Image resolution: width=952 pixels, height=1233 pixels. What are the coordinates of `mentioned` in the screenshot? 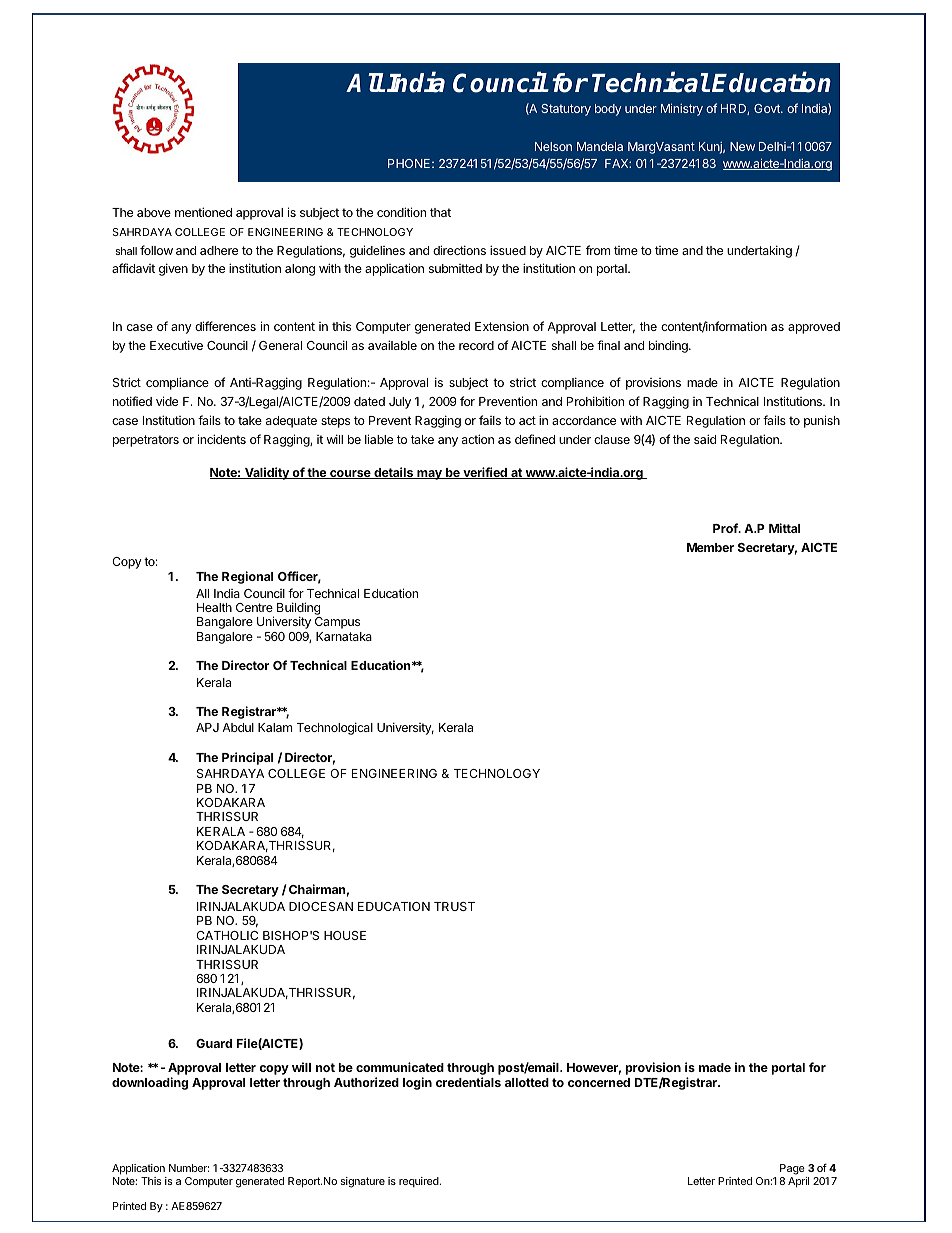 It's located at (203, 212).
